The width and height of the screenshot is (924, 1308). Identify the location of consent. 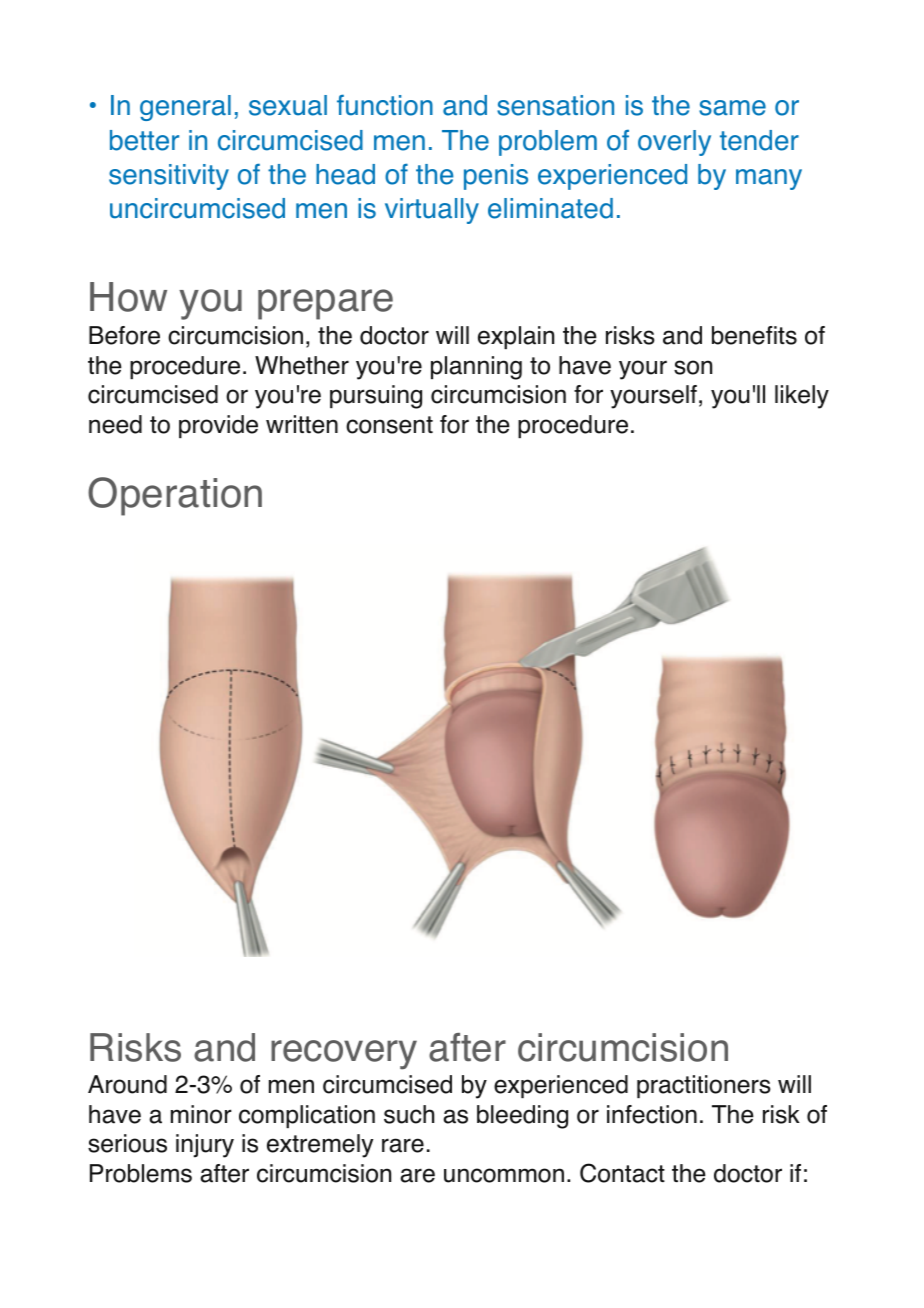
(389, 425).
